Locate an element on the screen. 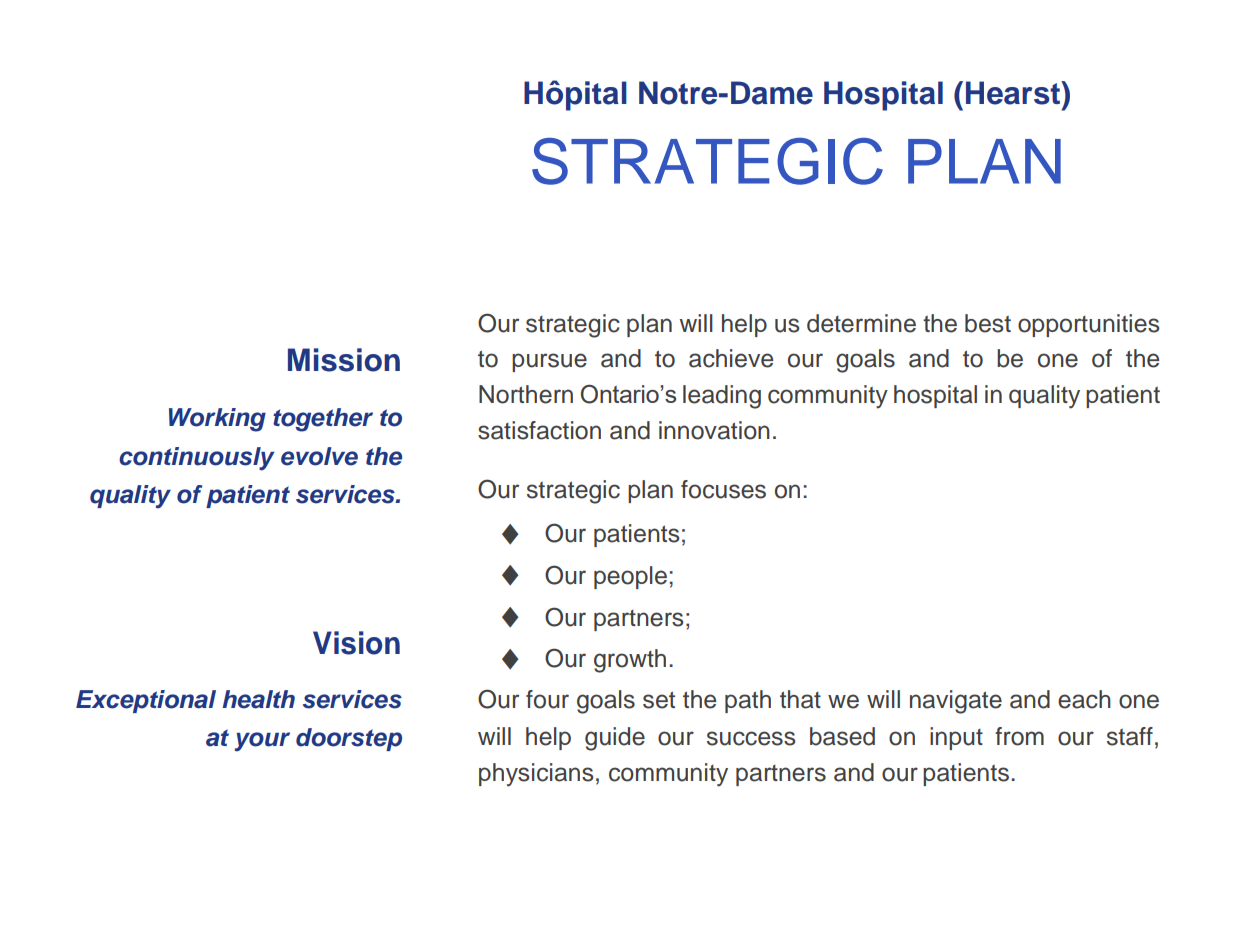  opportunities is located at coordinates (1089, 325).
